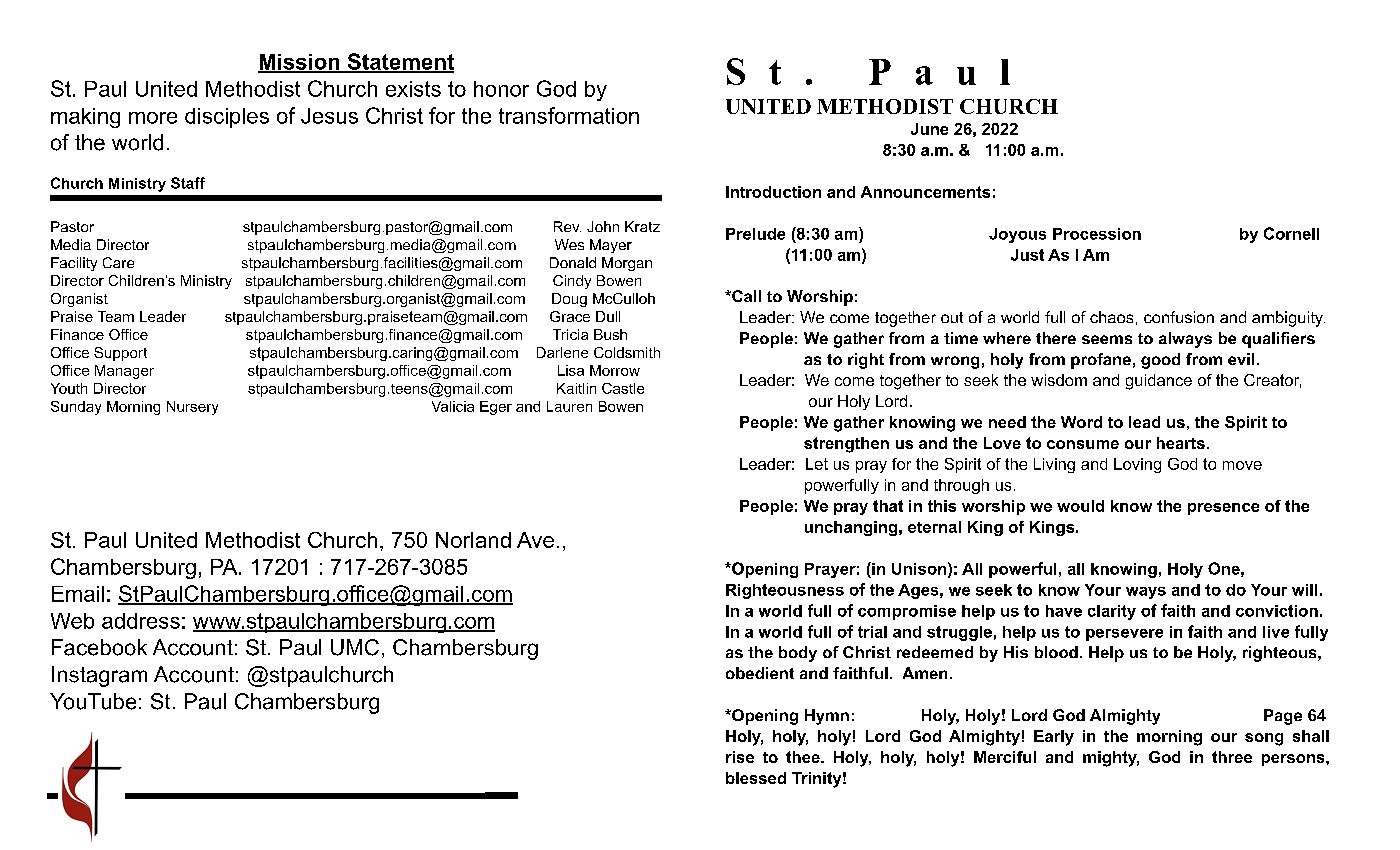 The width and height of the screenshot is (1400, 850). Describe the element at coordinates (569, 406) in the screenshot. I see `Lauren` at that location.
